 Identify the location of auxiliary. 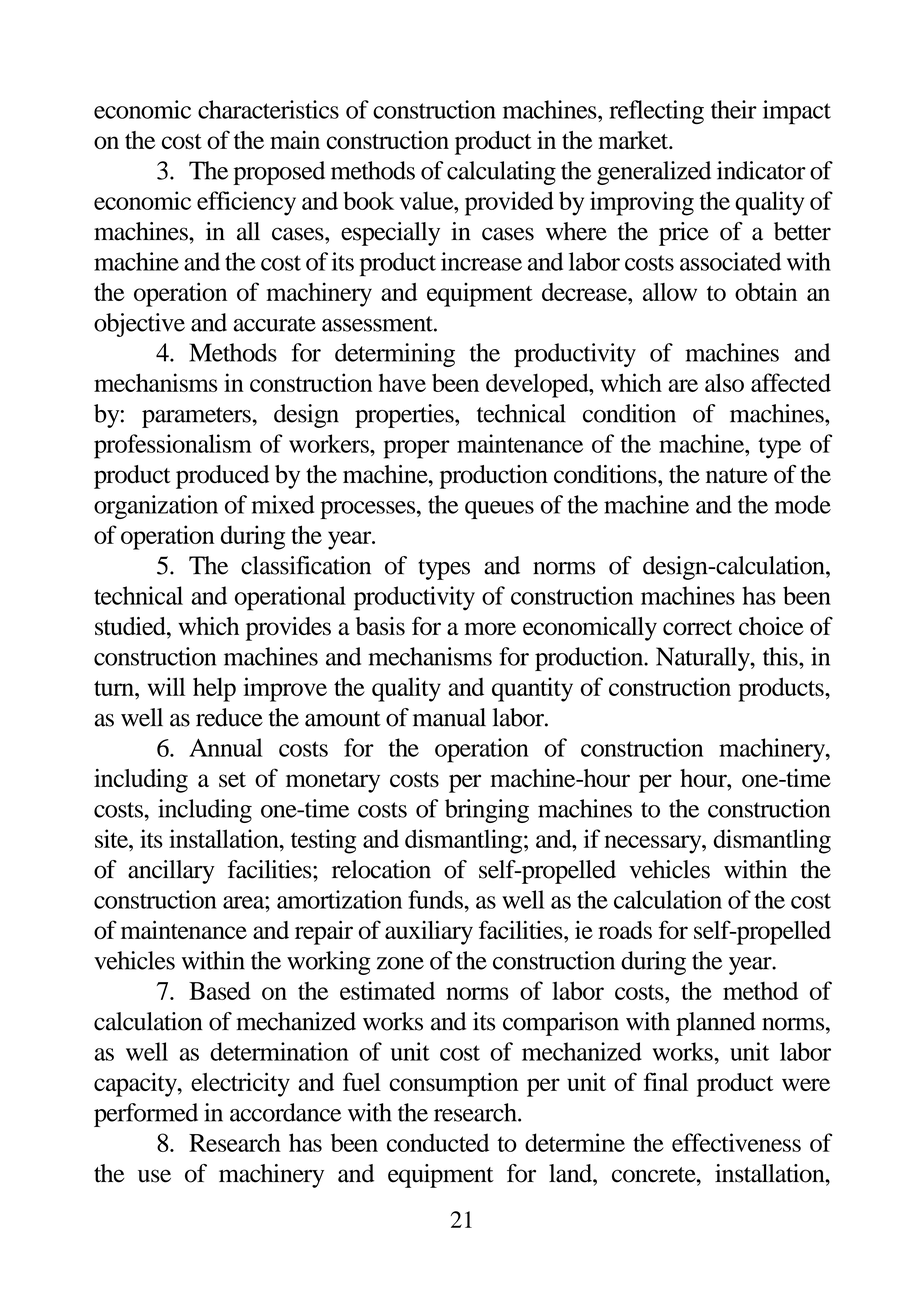
(429, 932).
